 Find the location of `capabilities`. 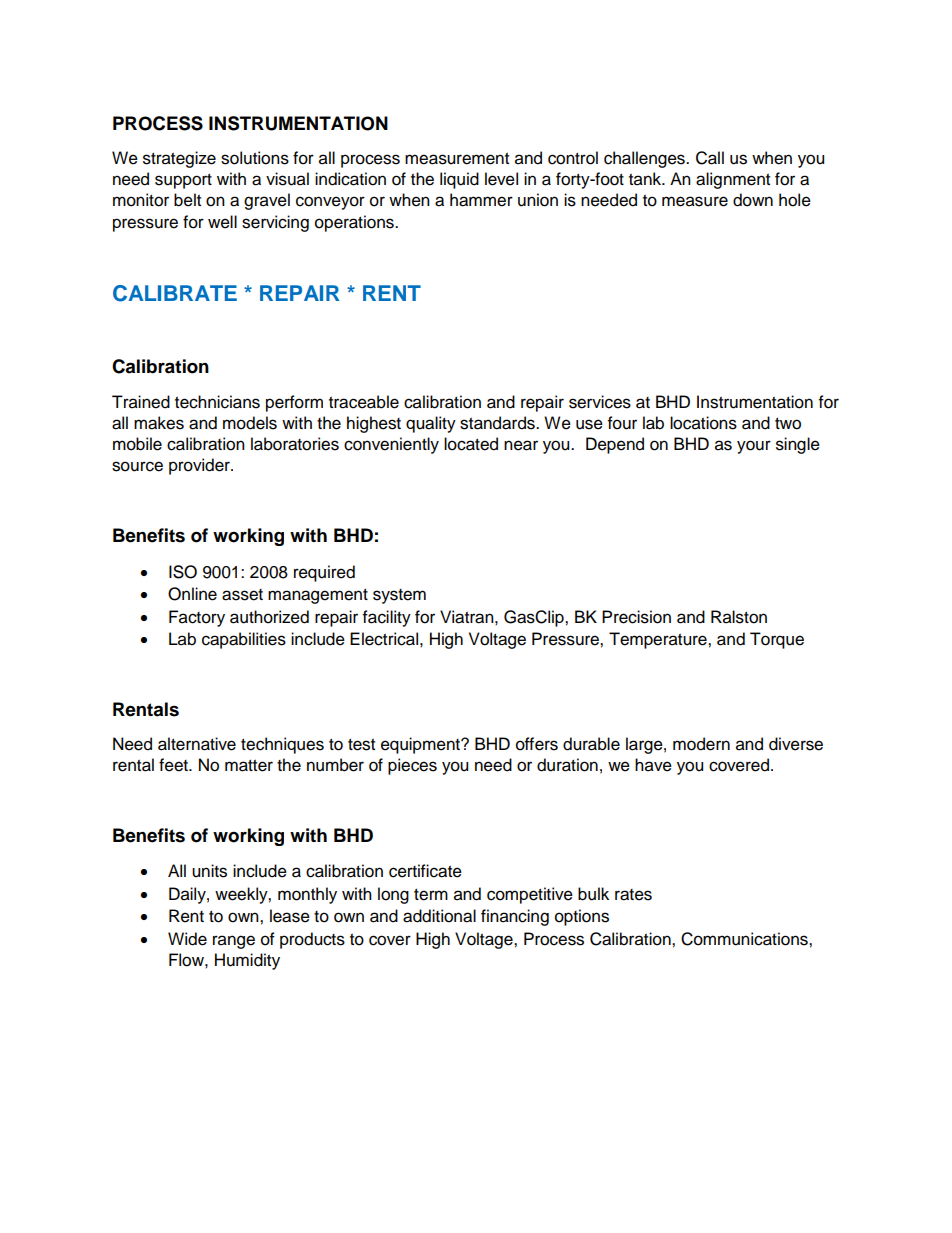

capabilities is located at coordinates (244, 640).
